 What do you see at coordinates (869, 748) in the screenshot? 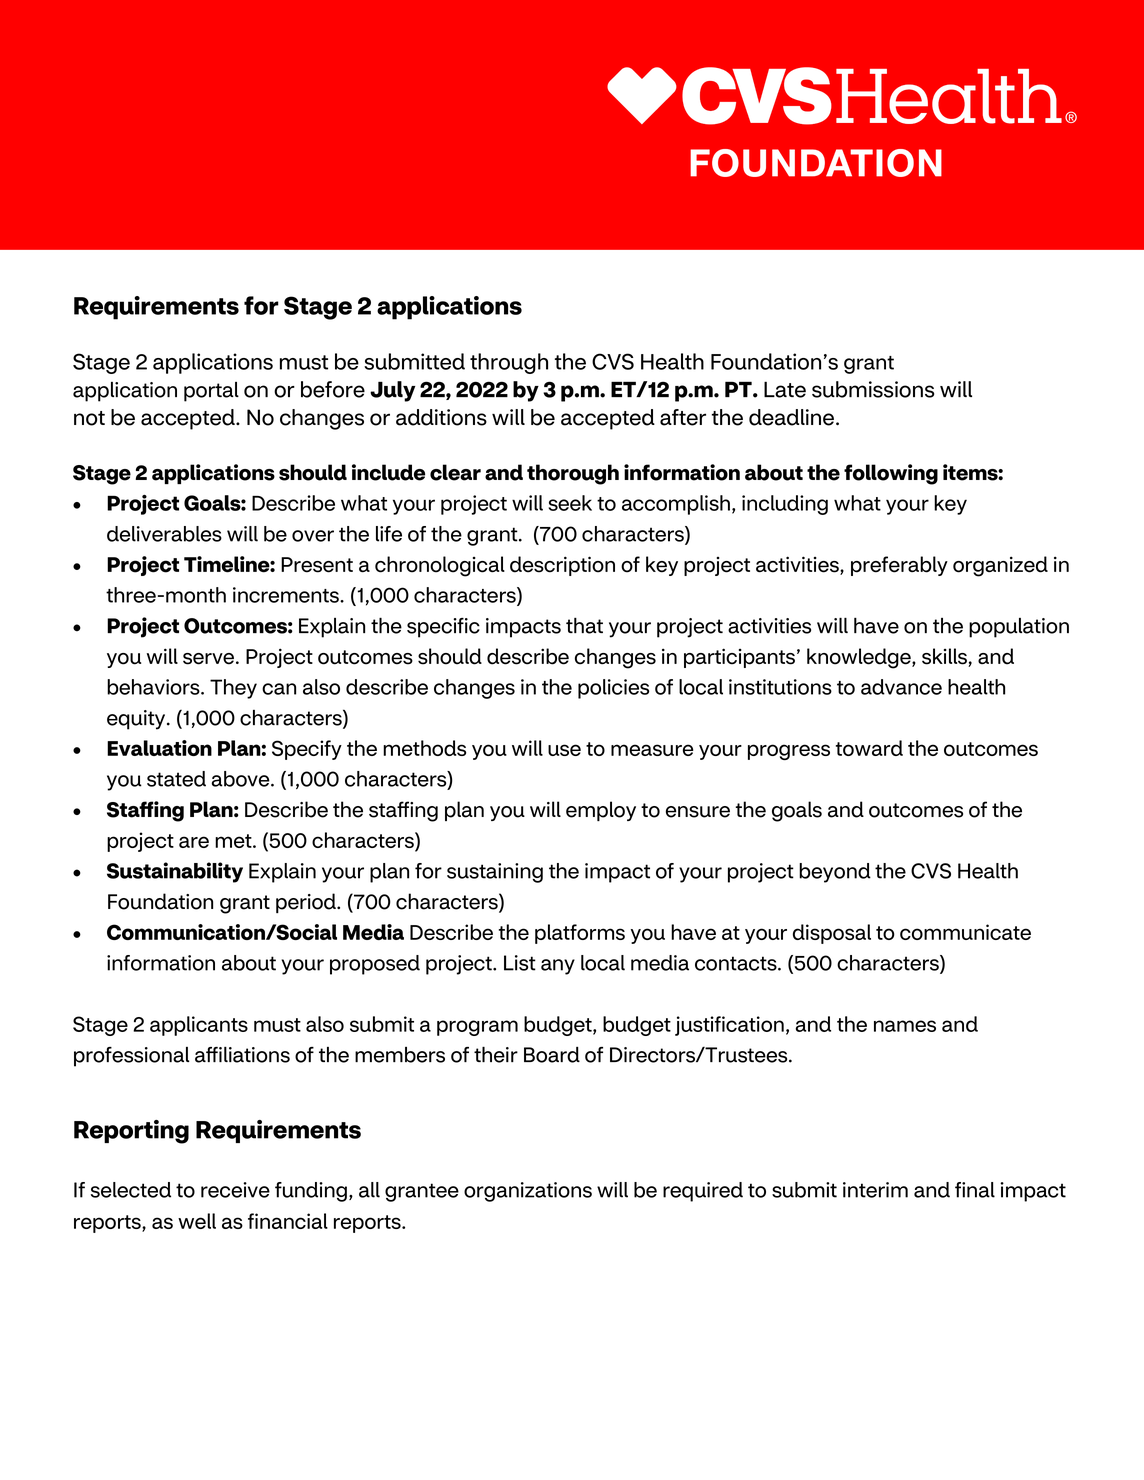
I see `toward` at bounding box center [869, 748].
